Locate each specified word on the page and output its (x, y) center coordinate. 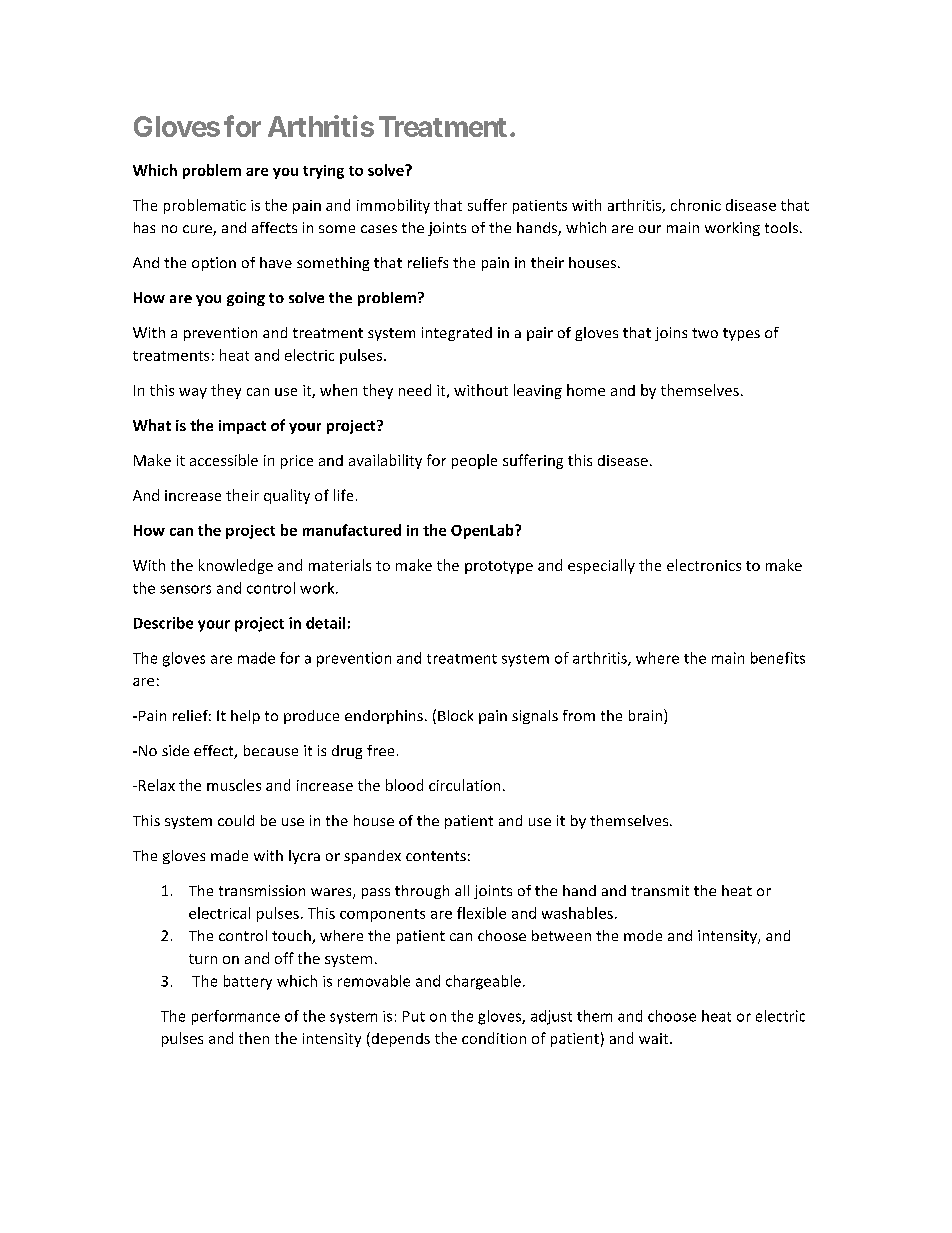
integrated (457, 334)
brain (647, 716)
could (236, 820)
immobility (393, 206)
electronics (704, 565)
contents (436, 856)
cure (198, 230)
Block (455, 715)
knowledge (236, 566)
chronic (696, 205)
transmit (660, 890)
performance (236, 1017)
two (705, 333)
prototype (499, 567)
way (193, 393)
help (245, 717)
